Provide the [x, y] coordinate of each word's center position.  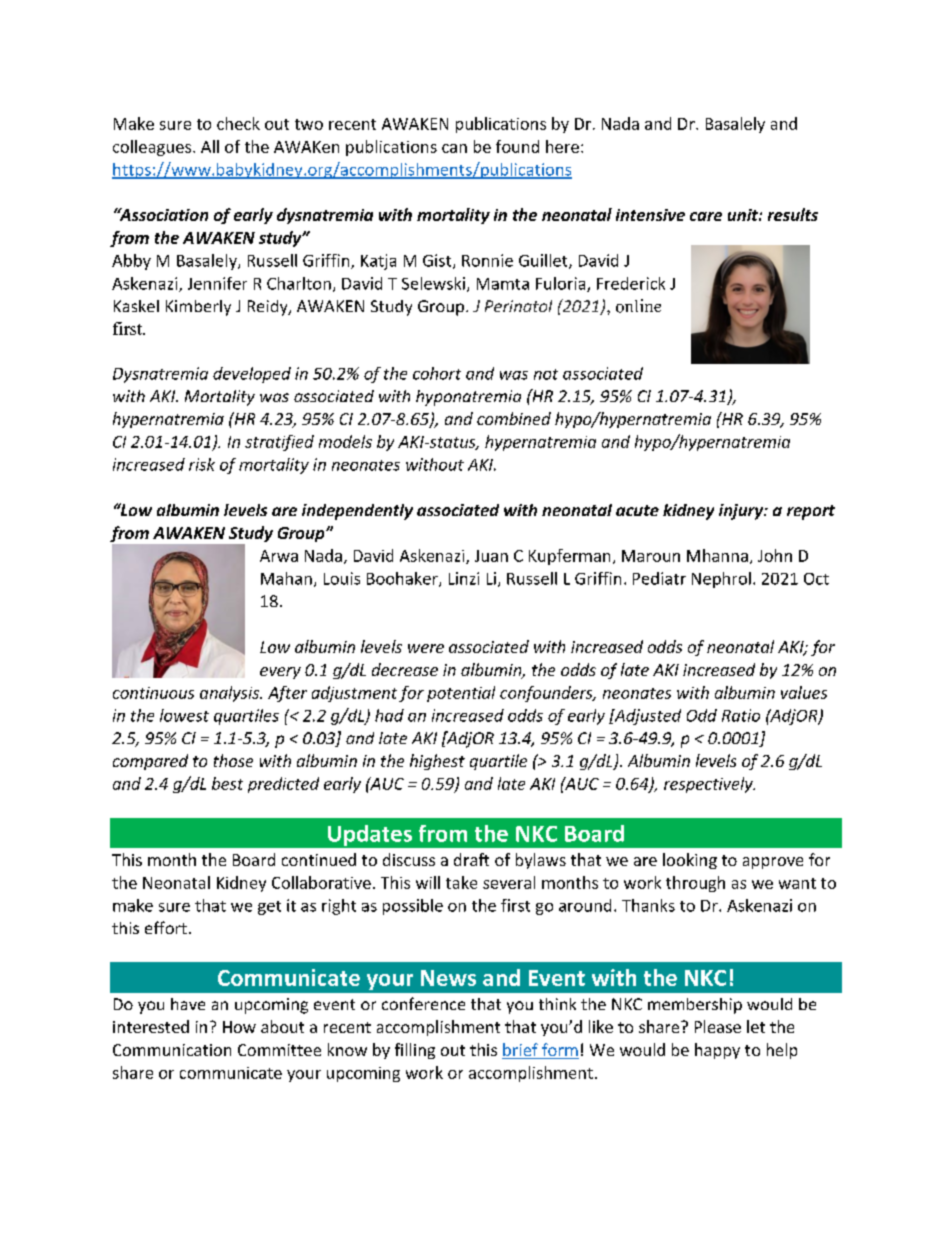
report [811, 512]
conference [423, 1003]
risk [202, 464]
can [454, 148]
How [239, 1027]
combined [514, 418]
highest [437, 762]
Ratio [741, 715]
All [210, 146]
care [706, 216]
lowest [184, 715]
